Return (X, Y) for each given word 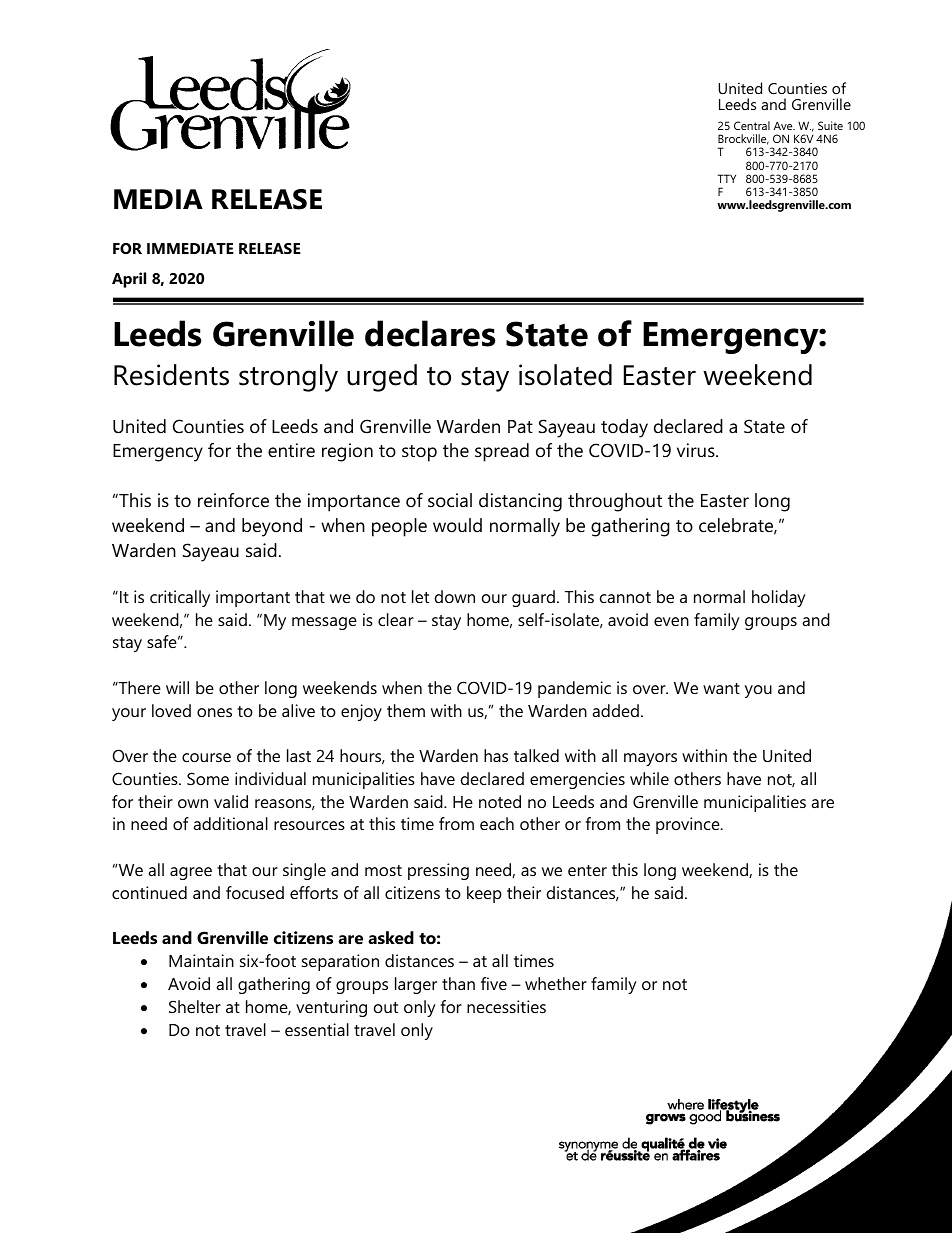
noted (500, 801)
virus (697, 450)
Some (208, 778)
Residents (171, 375)
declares (430, 333)
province (689, 825)
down (455, 596)
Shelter (195, 1006)
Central (752, 125)
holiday (779, 598)
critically (180, 598)
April (129, 280)
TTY (727, 178)
